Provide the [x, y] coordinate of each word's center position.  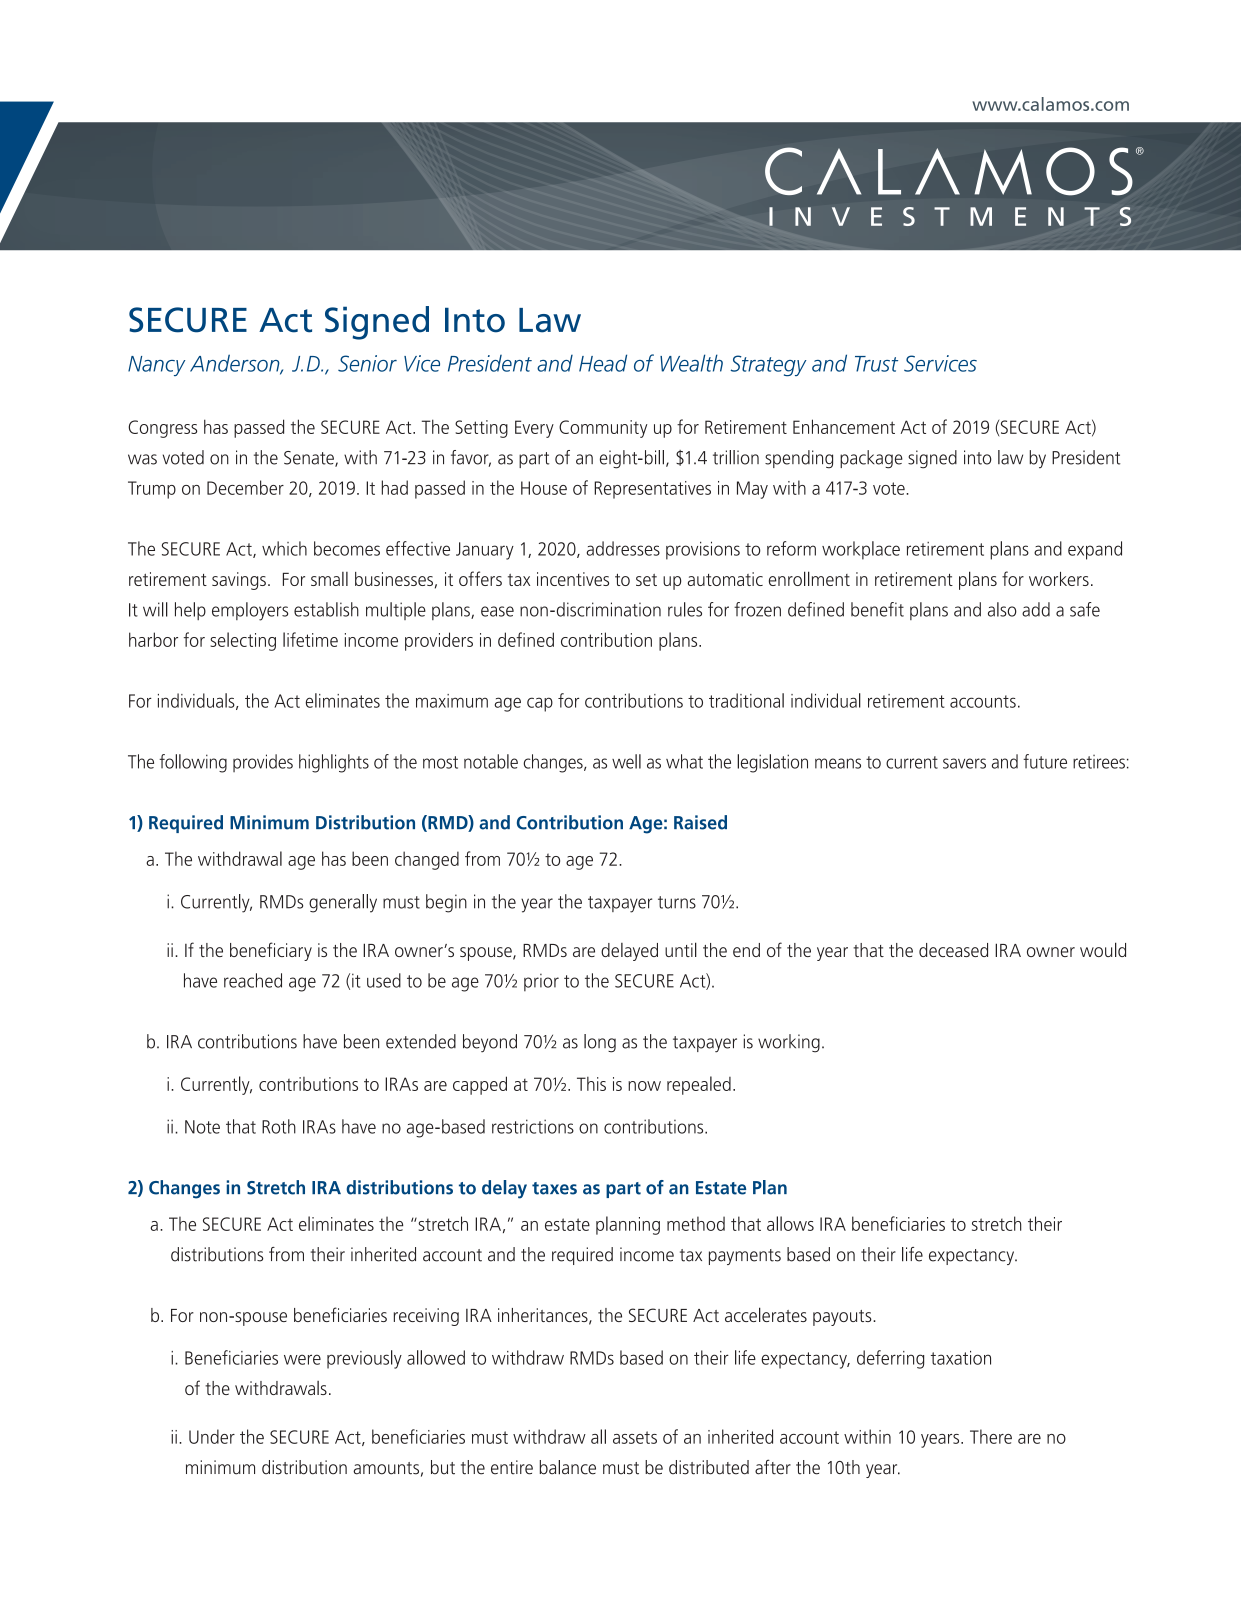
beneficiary [271, 951]
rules [685, 609]
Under [212, 1436]
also [1002, 609]
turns [677, 902]
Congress [162, 429]
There [991, 1436]
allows [790, 1223]
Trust [876, 364]
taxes [554, 1188]
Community [603, 429]
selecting [243, 641]
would [1103, 949]
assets [635, 1437]
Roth [279, 1126]
